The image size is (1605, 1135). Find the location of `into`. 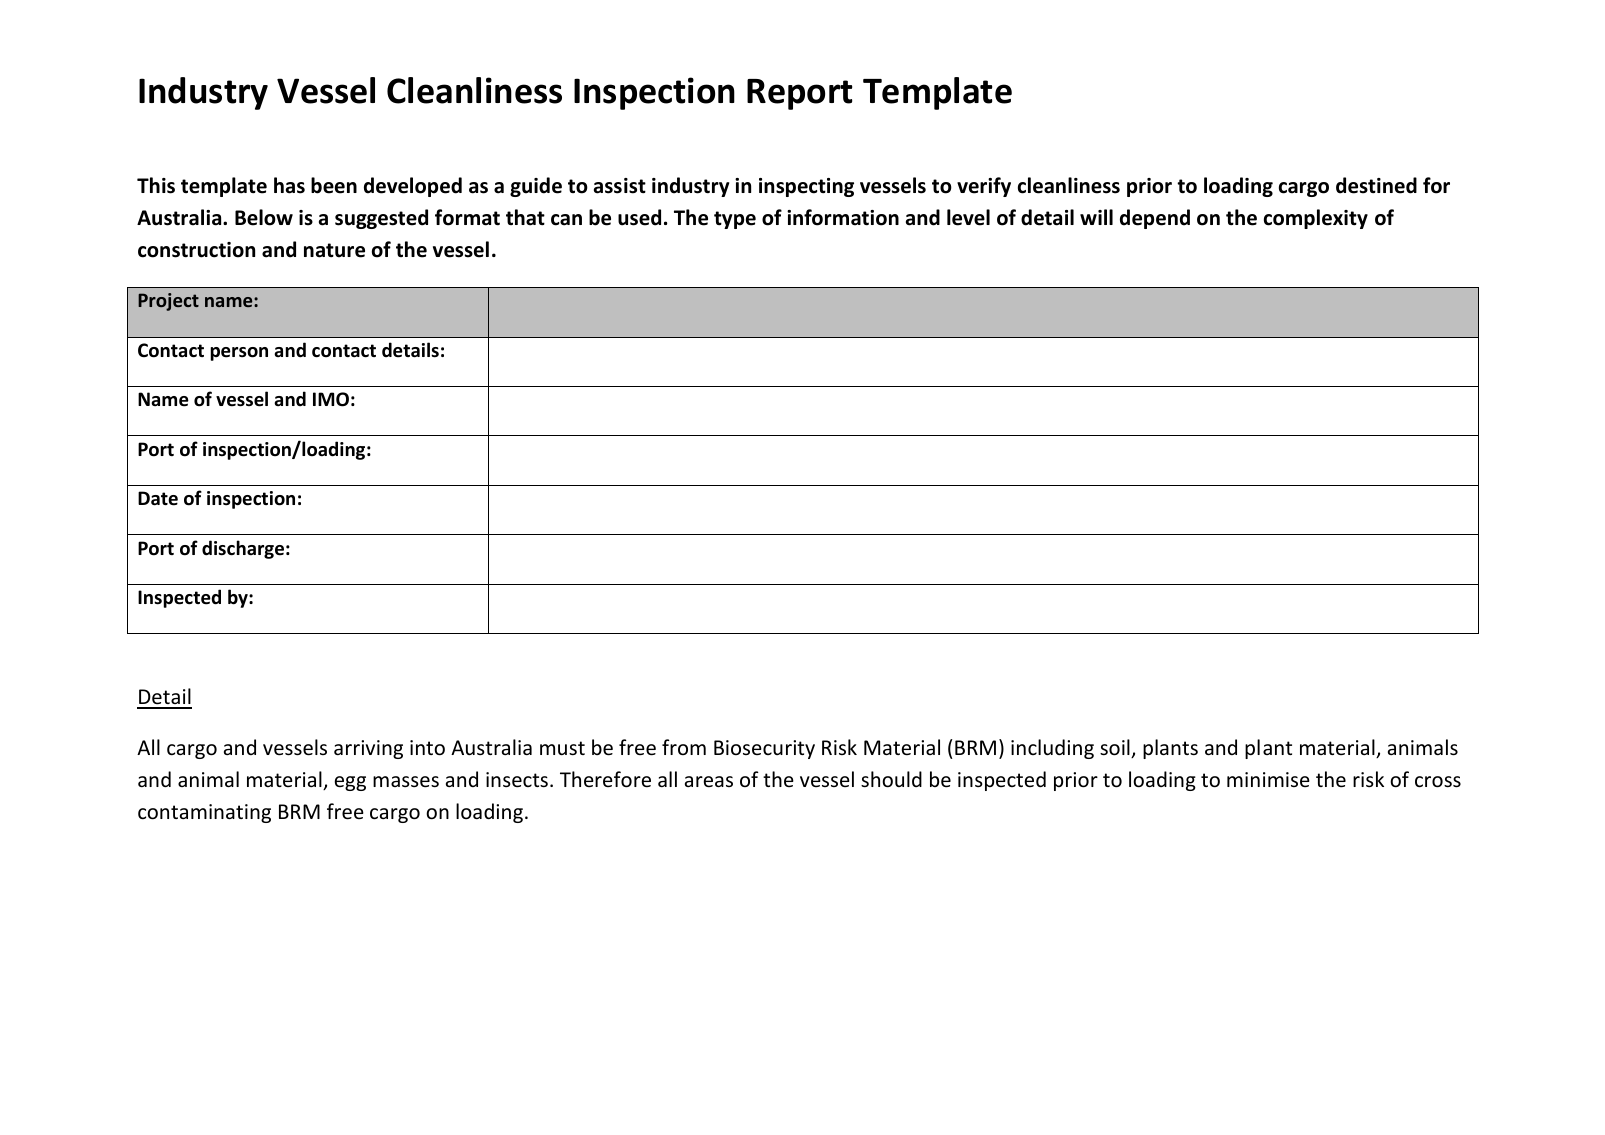

into is located at coordinates (427, 748).
